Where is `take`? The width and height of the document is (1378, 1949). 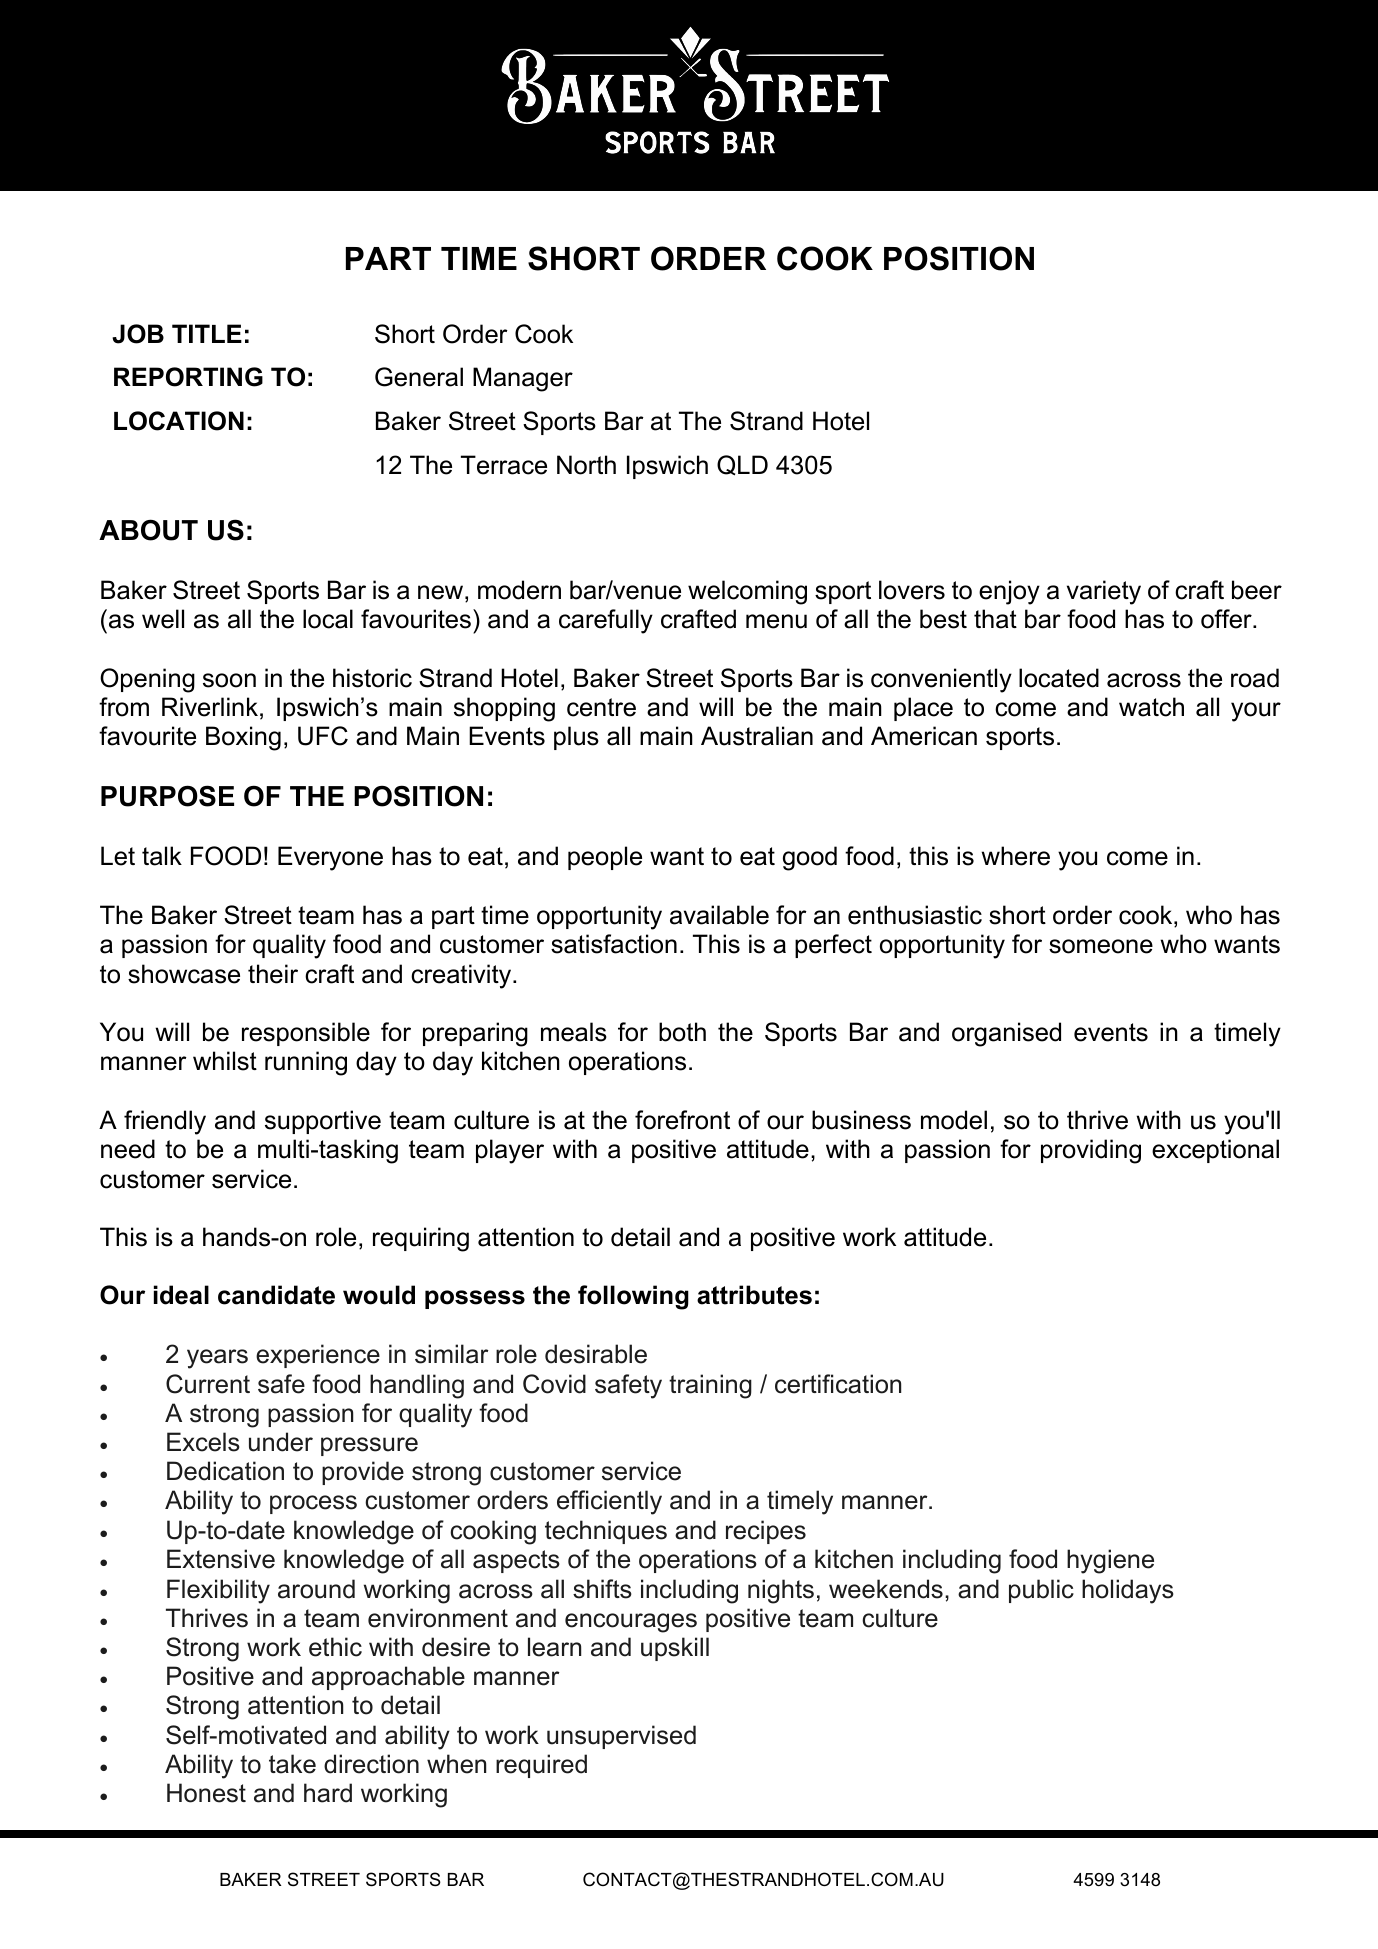
take is located at coordinates (292, 1764).
